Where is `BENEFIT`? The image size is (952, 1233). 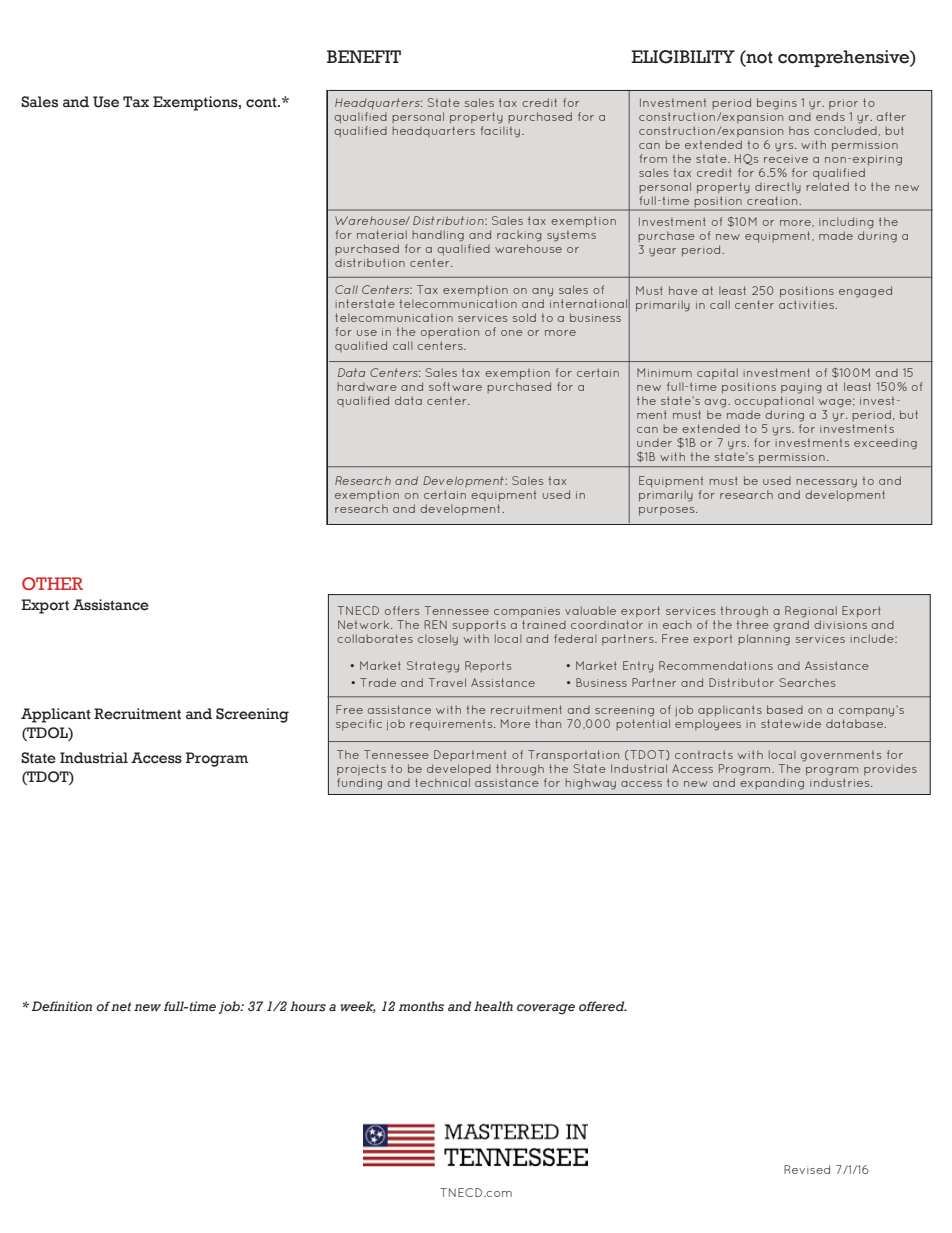
BENEFIT is located at coordinates (364, 56).
